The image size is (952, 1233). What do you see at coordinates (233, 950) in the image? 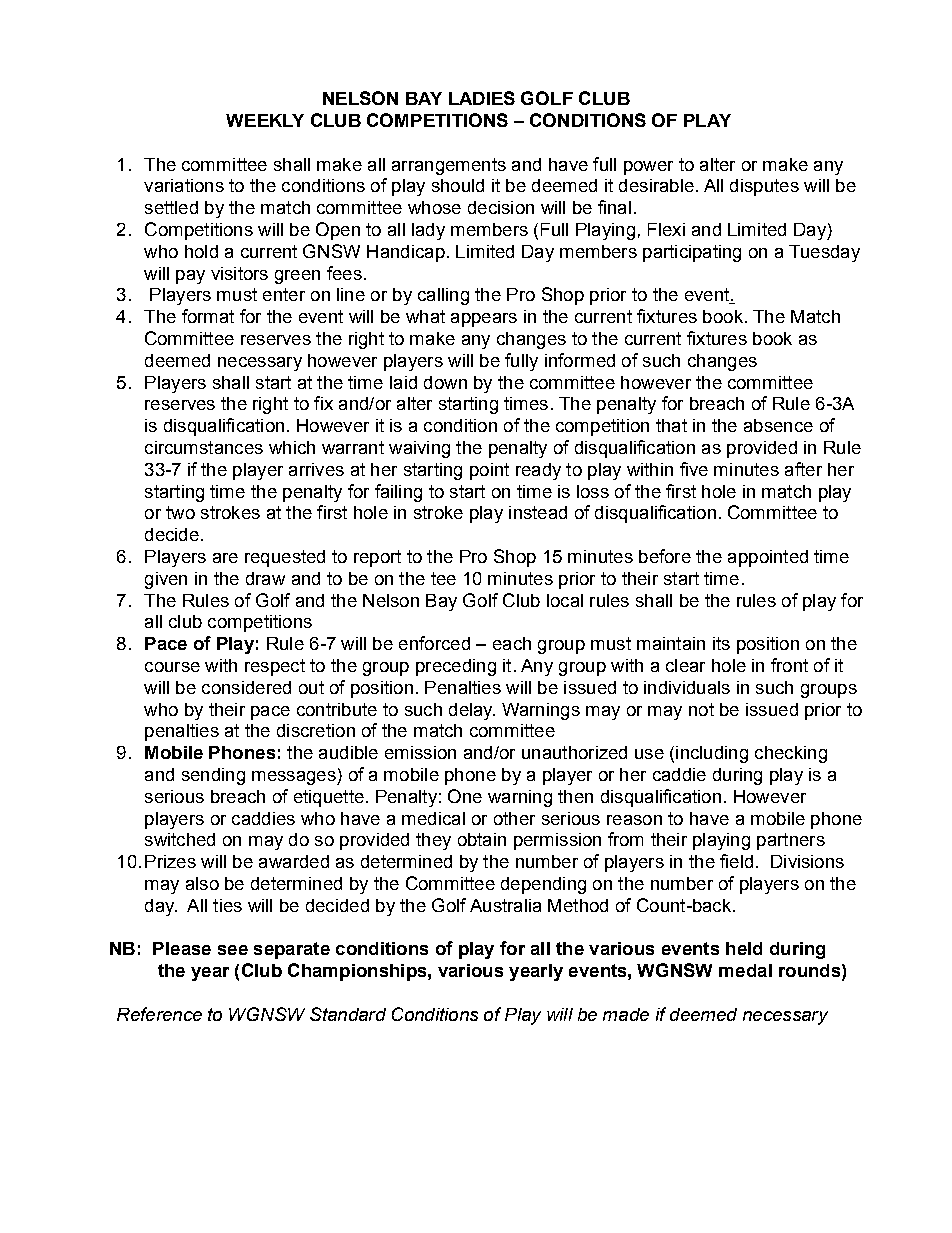
I see `see` at bounding box center [233, 950].
